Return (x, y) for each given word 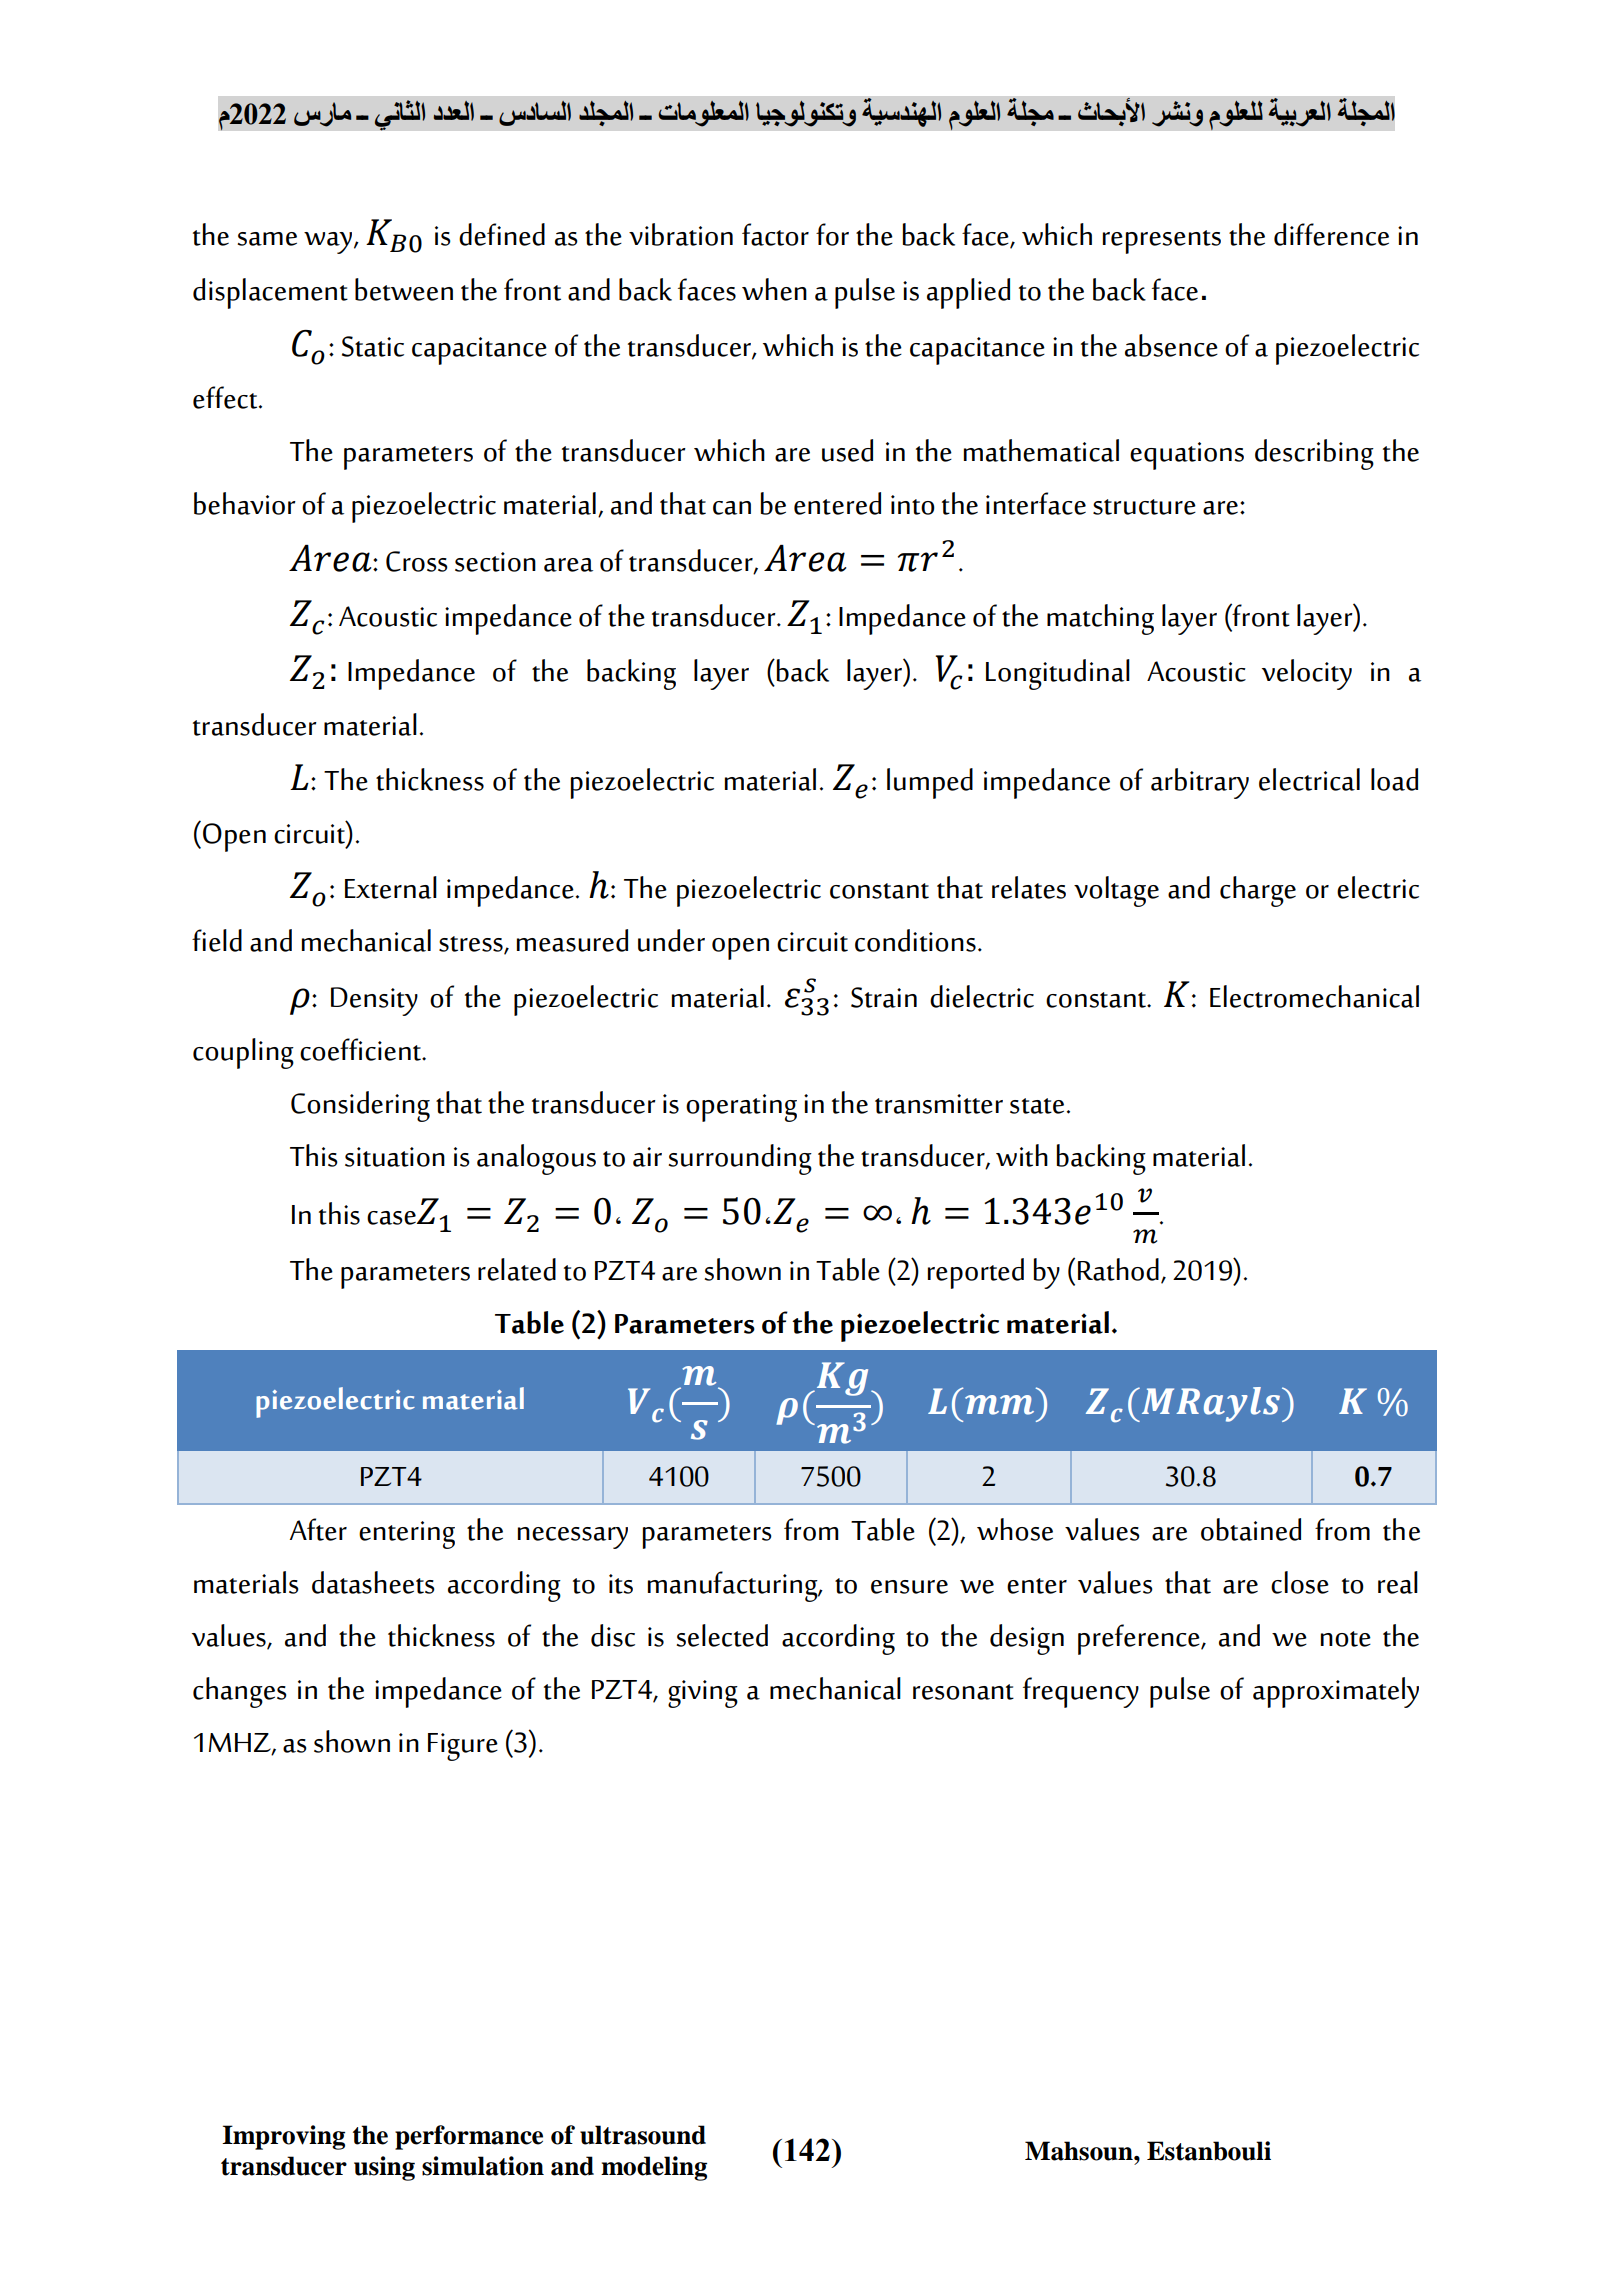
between (404, 289)
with (1022, 1155)
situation (395, 1157)
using (384, 2168)
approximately (1336, 1692)
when (774, 289)
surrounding (740, 1159)
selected (722, 1635)
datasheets (373, 1582)
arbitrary (1200, 783)
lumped (930, 783)
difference (1331, 234)
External (391, 887)
